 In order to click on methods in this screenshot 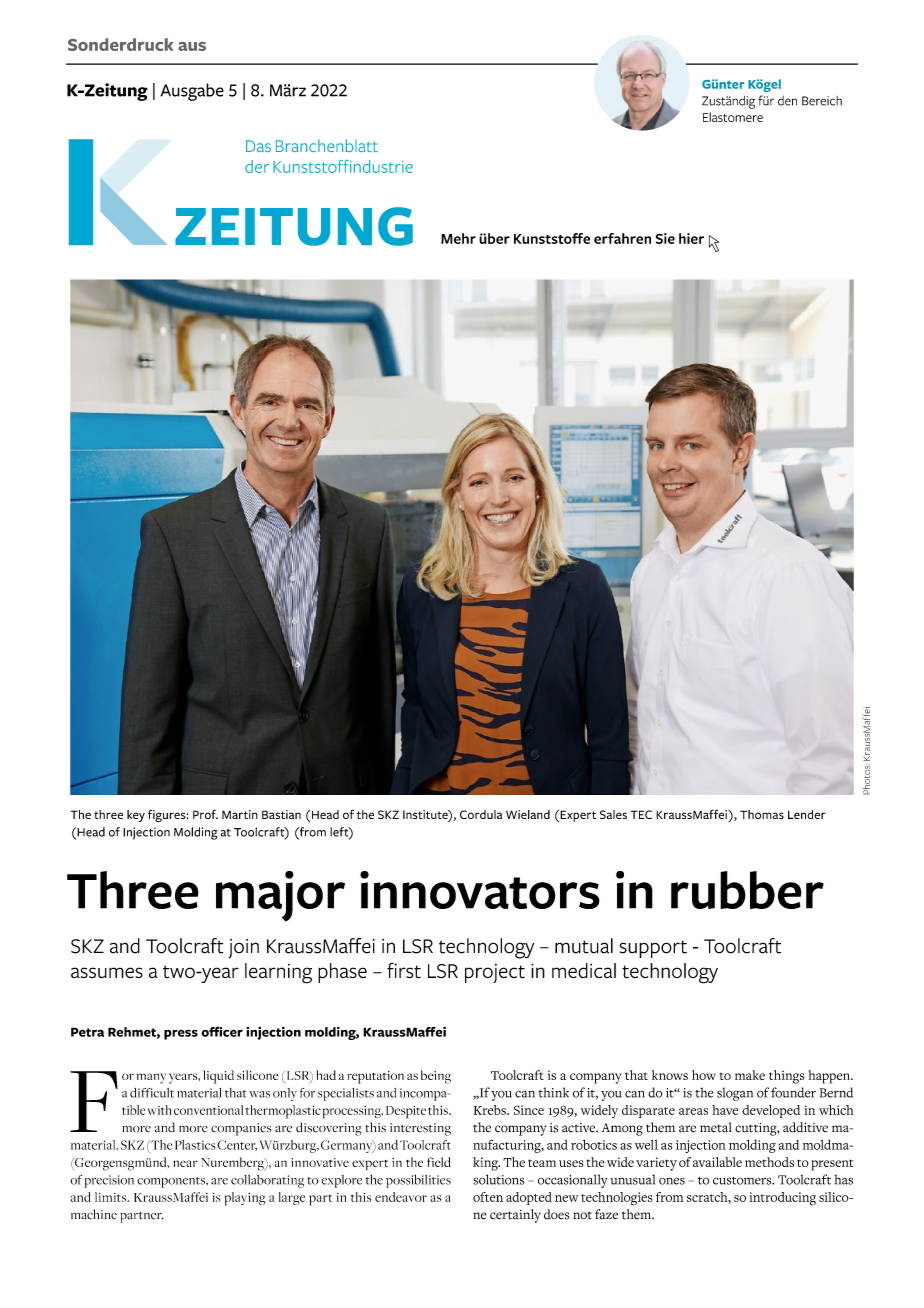, I will do `click(769, 1162)`.
